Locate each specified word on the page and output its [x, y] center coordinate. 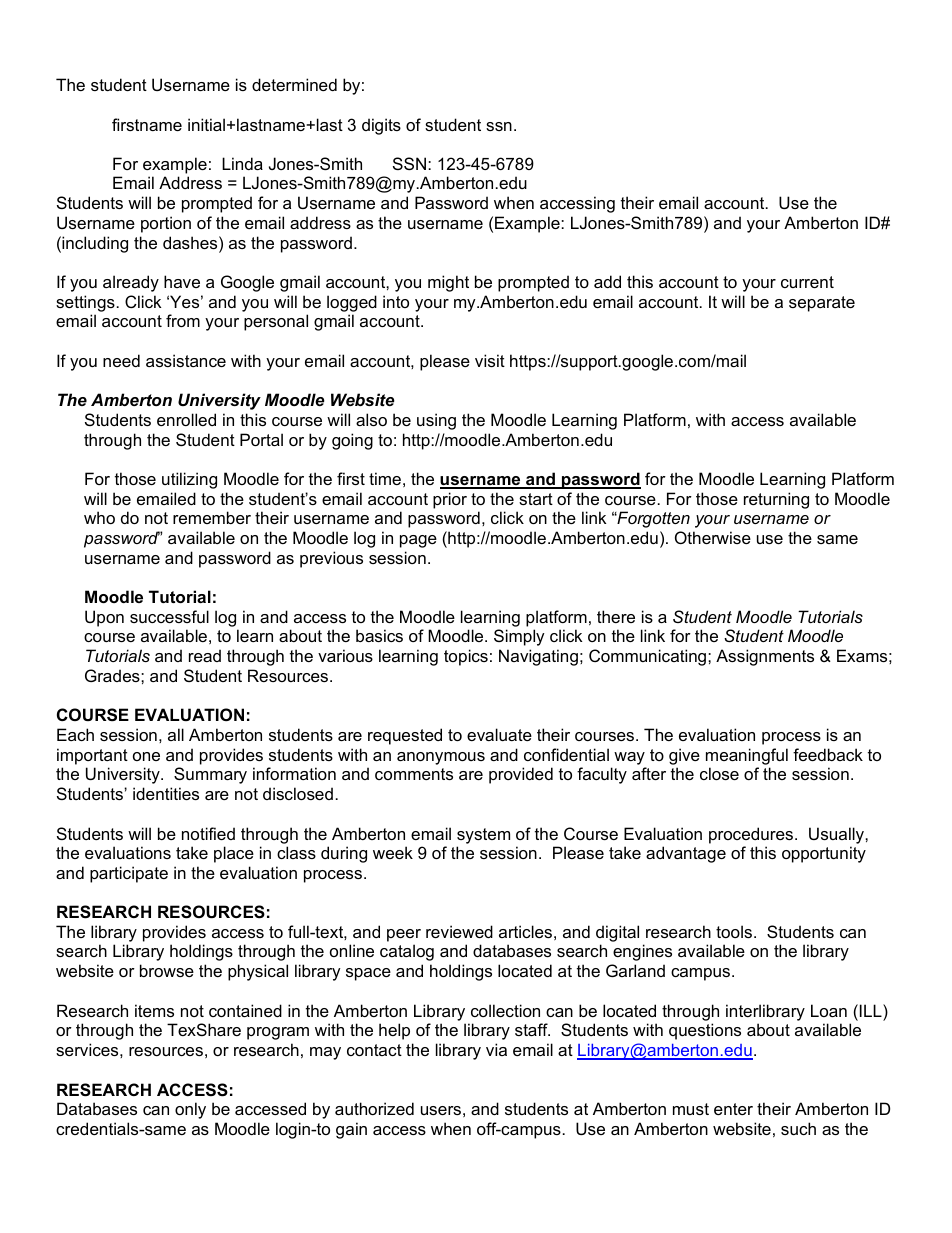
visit [490, 360]
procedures [752, 835]
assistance [186, 360]
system [483, 836]
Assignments [765, 657]
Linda [242, 163]
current [807, 282]
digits [381, 126]
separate [822, 304]
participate [129, 874]
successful [169, 616]
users [441, 1110]
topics [466, 657]
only [190, 1110]
